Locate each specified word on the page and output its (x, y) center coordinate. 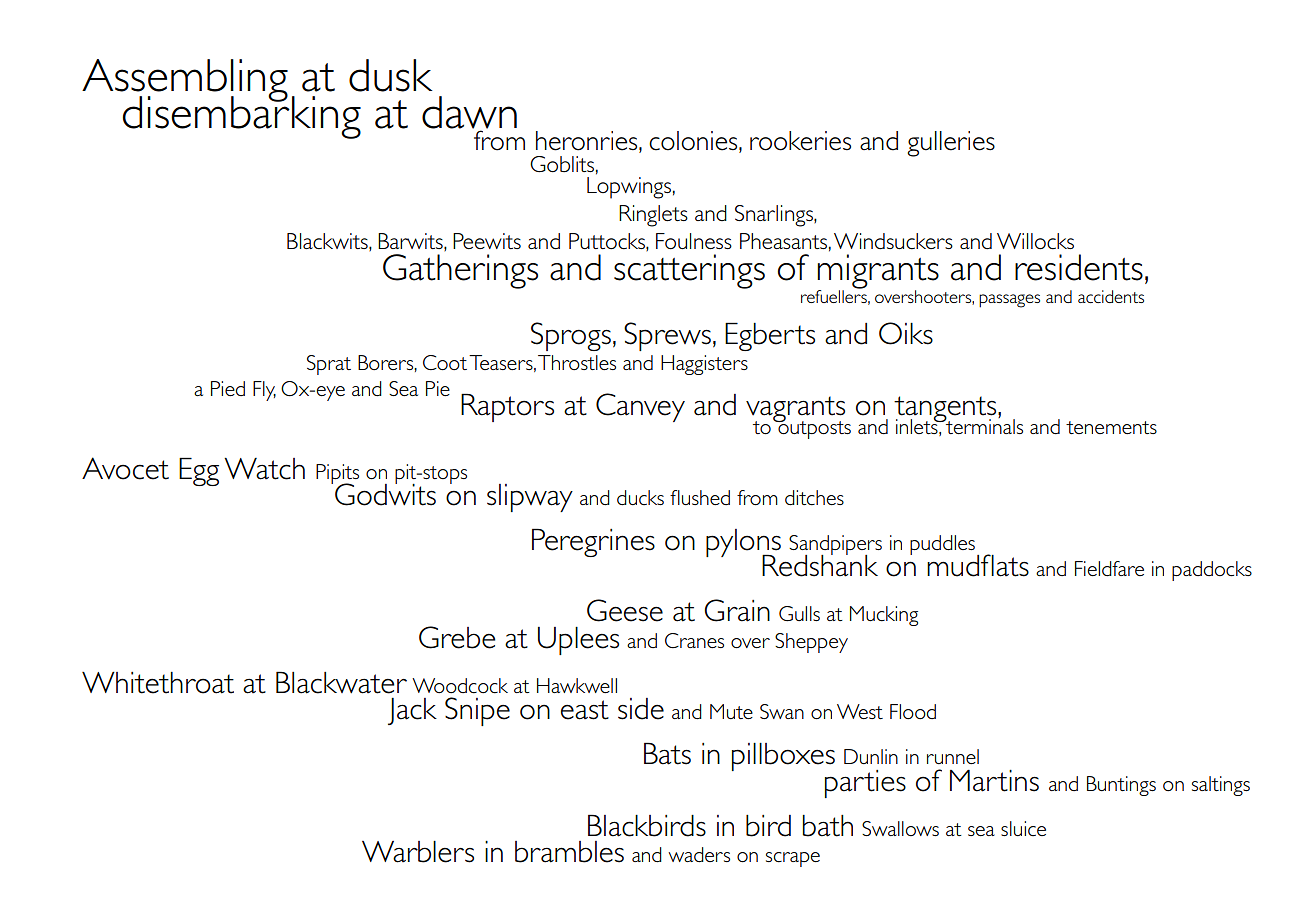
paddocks (1212, 571)
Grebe (457, 637)
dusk (391, 75)
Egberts (770, 336)
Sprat (329, 365)
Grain (737, 610)
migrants (878, 272)
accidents (1111, 296)
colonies (694, 141)
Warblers (418, 852)
